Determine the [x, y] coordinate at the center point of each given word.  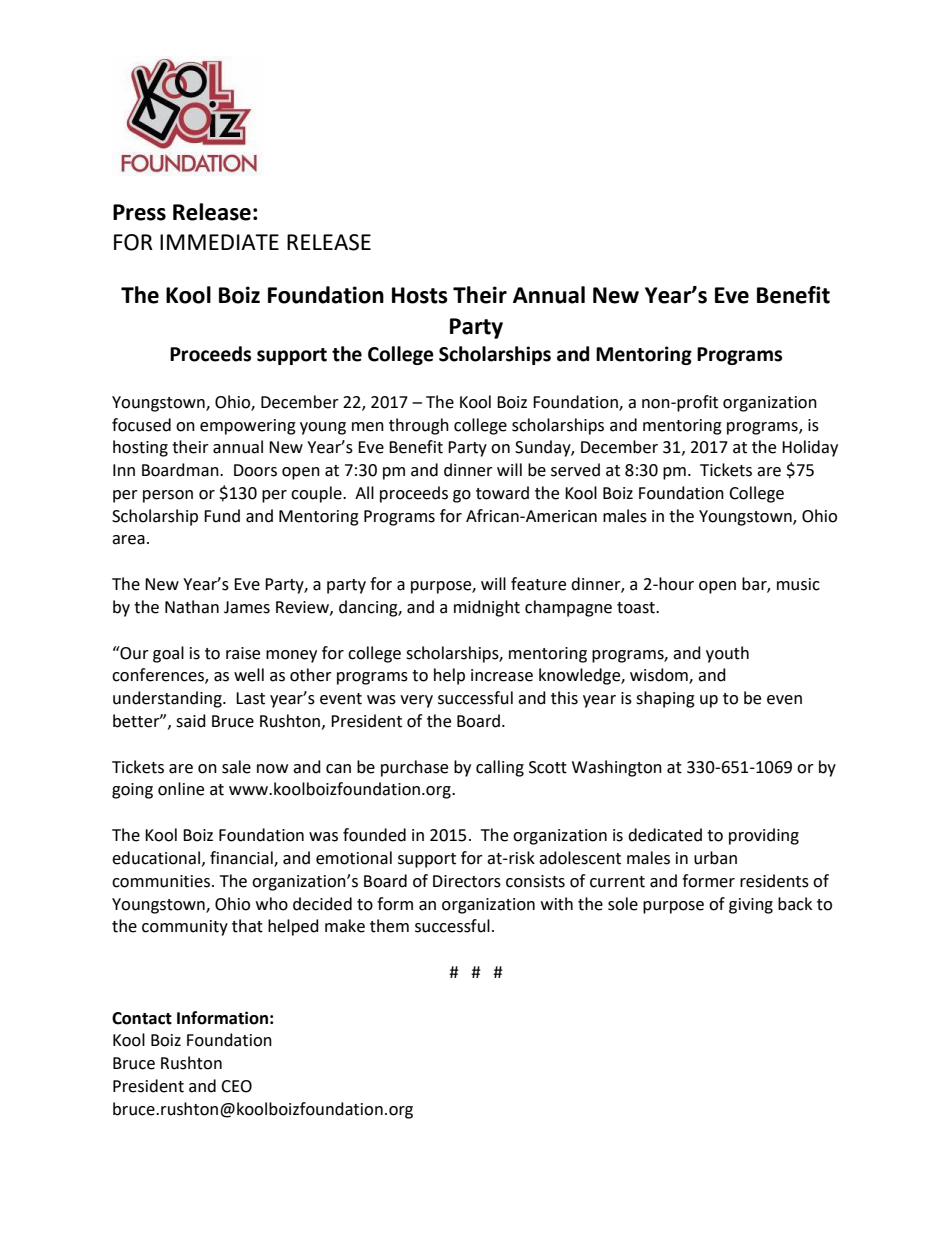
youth [727, 654]
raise [243, 653]
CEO [236, 1086]
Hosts [420, 295]
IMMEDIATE [219, 242]
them [389, 926]
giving [751, 906]
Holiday [810, 448]
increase [502, 675]
